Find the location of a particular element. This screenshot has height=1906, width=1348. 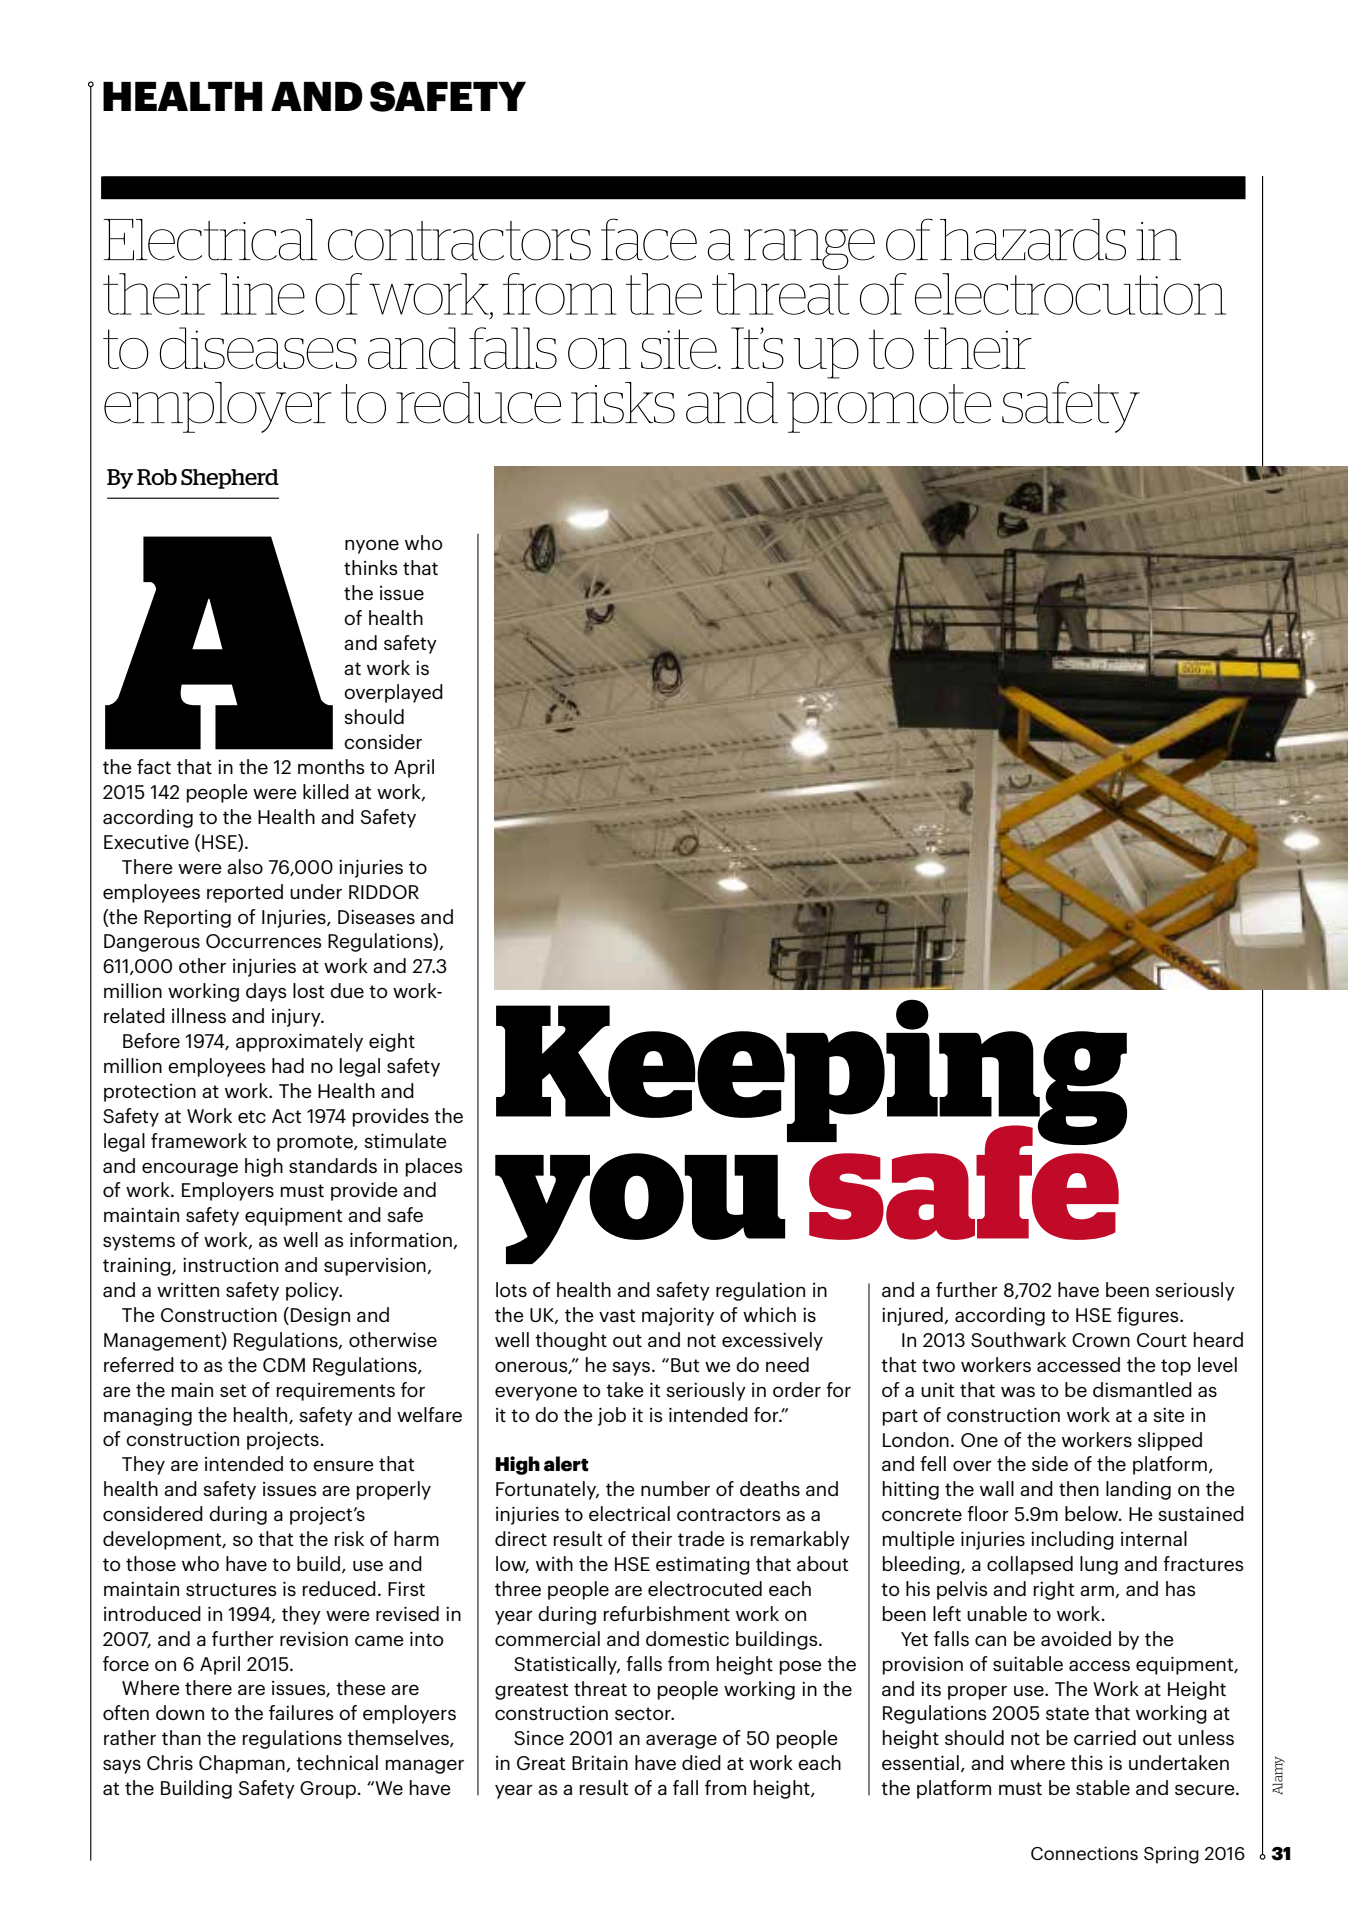

Keeping is located at coordinates (811, 1073).
